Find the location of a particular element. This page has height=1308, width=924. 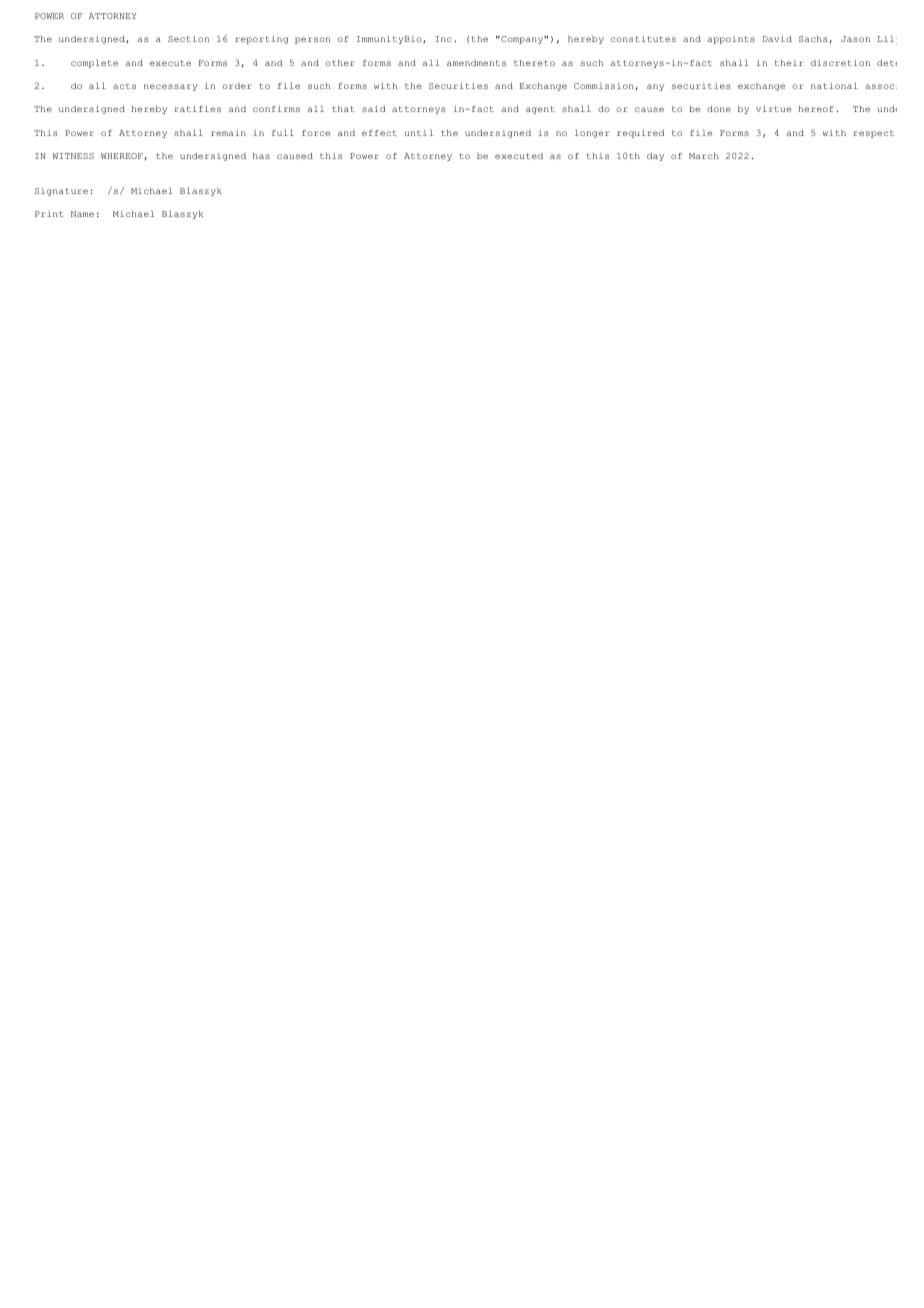

Inc is located at coordinates (443, 39).
